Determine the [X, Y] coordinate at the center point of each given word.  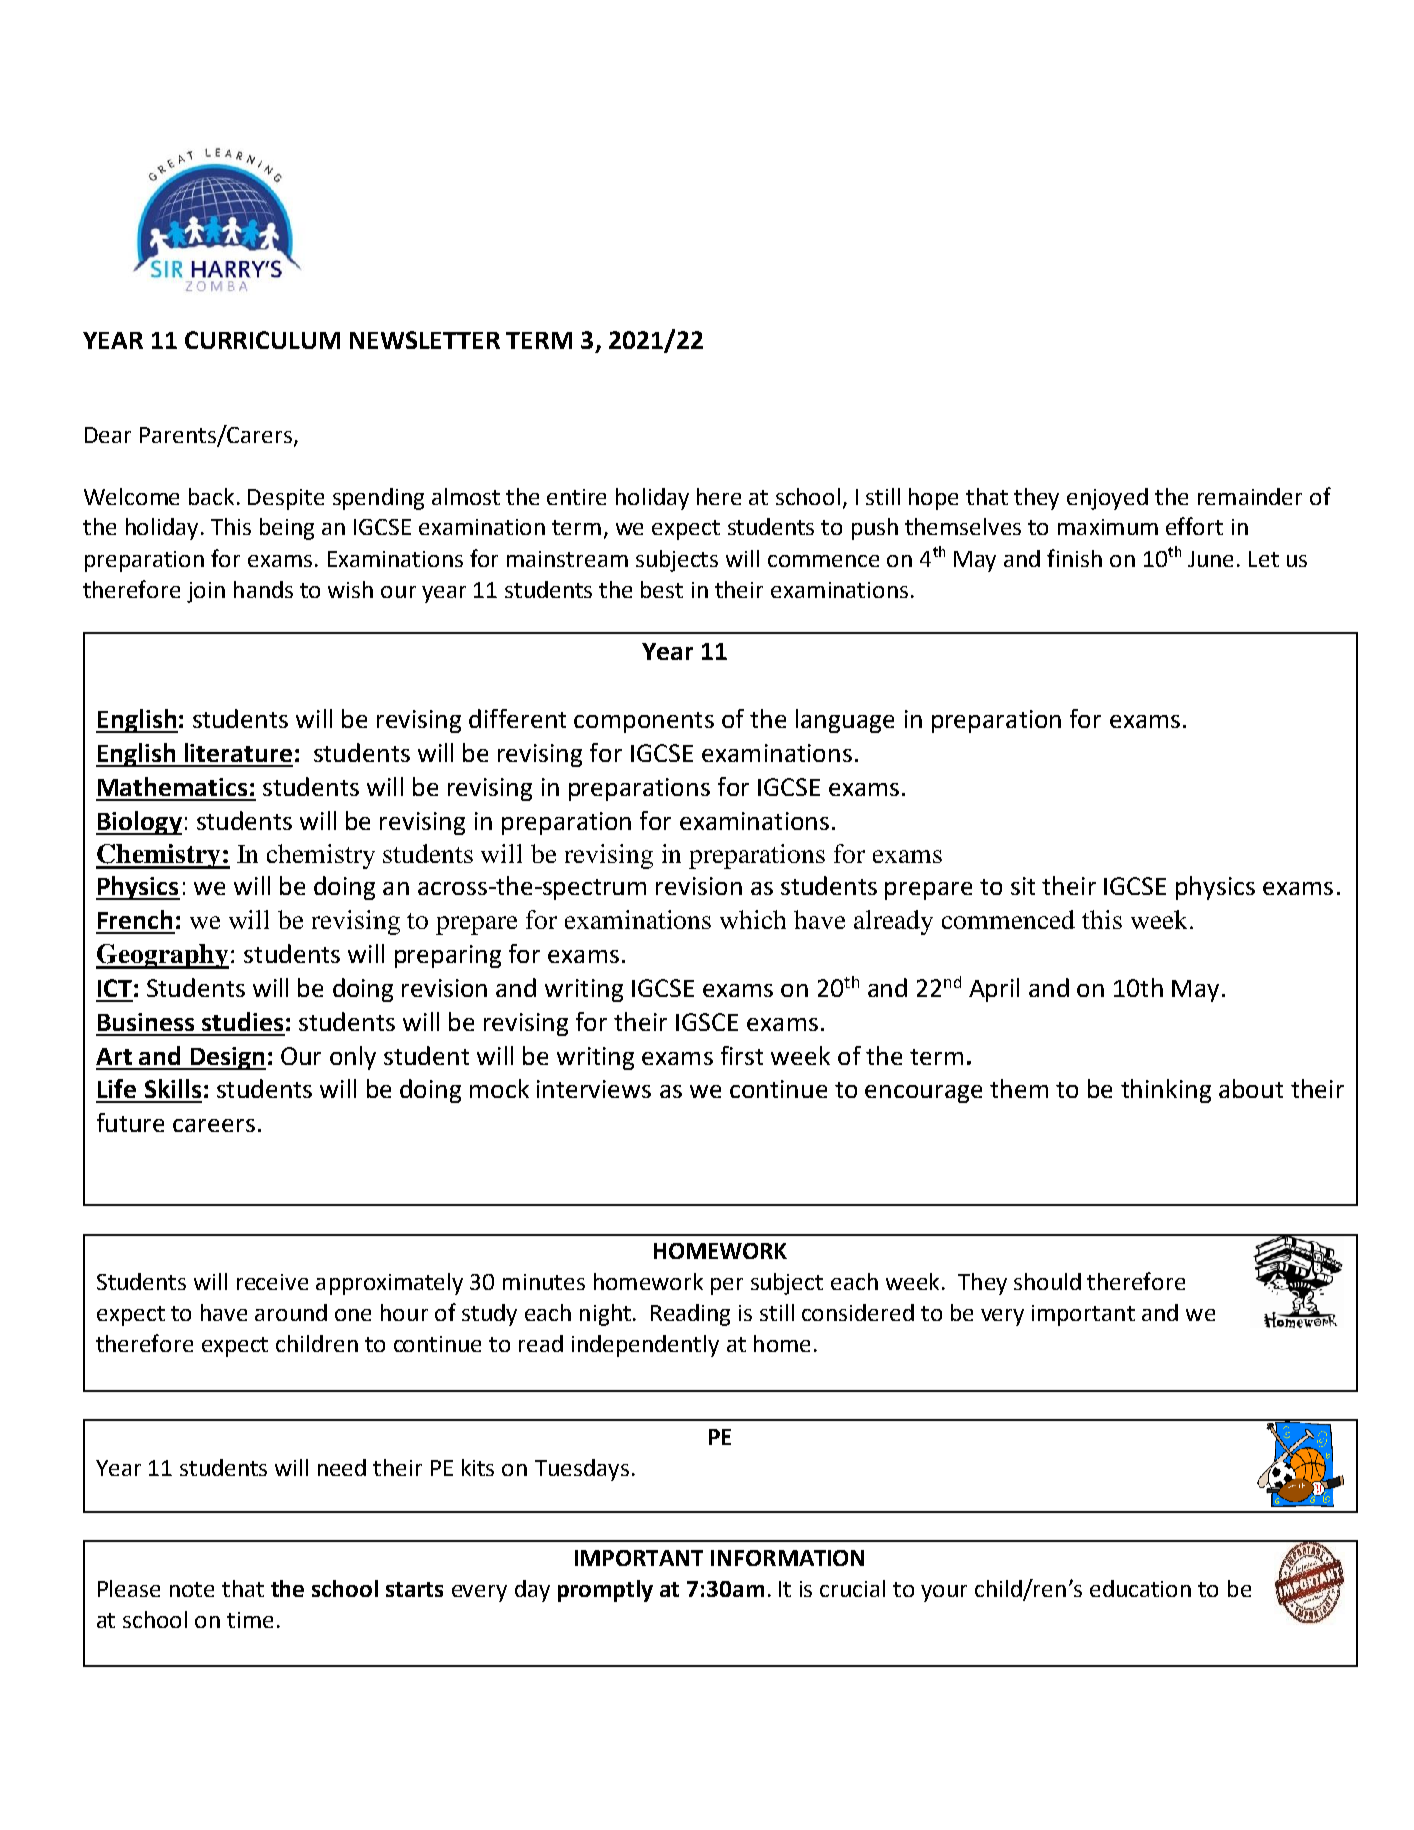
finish [1074, 558]
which [753, 919]
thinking [1166, 1091]
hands [263, 589]
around [291, 1312]
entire [576, 497]
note [192, 1589]
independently [645, 1346]
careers [214, 1125]
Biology [139, 823]
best [662, 589]
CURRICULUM [262, 340]
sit [1023, 886]
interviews [594, 1089]
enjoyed [1107, 499]
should [1047, 1281]
